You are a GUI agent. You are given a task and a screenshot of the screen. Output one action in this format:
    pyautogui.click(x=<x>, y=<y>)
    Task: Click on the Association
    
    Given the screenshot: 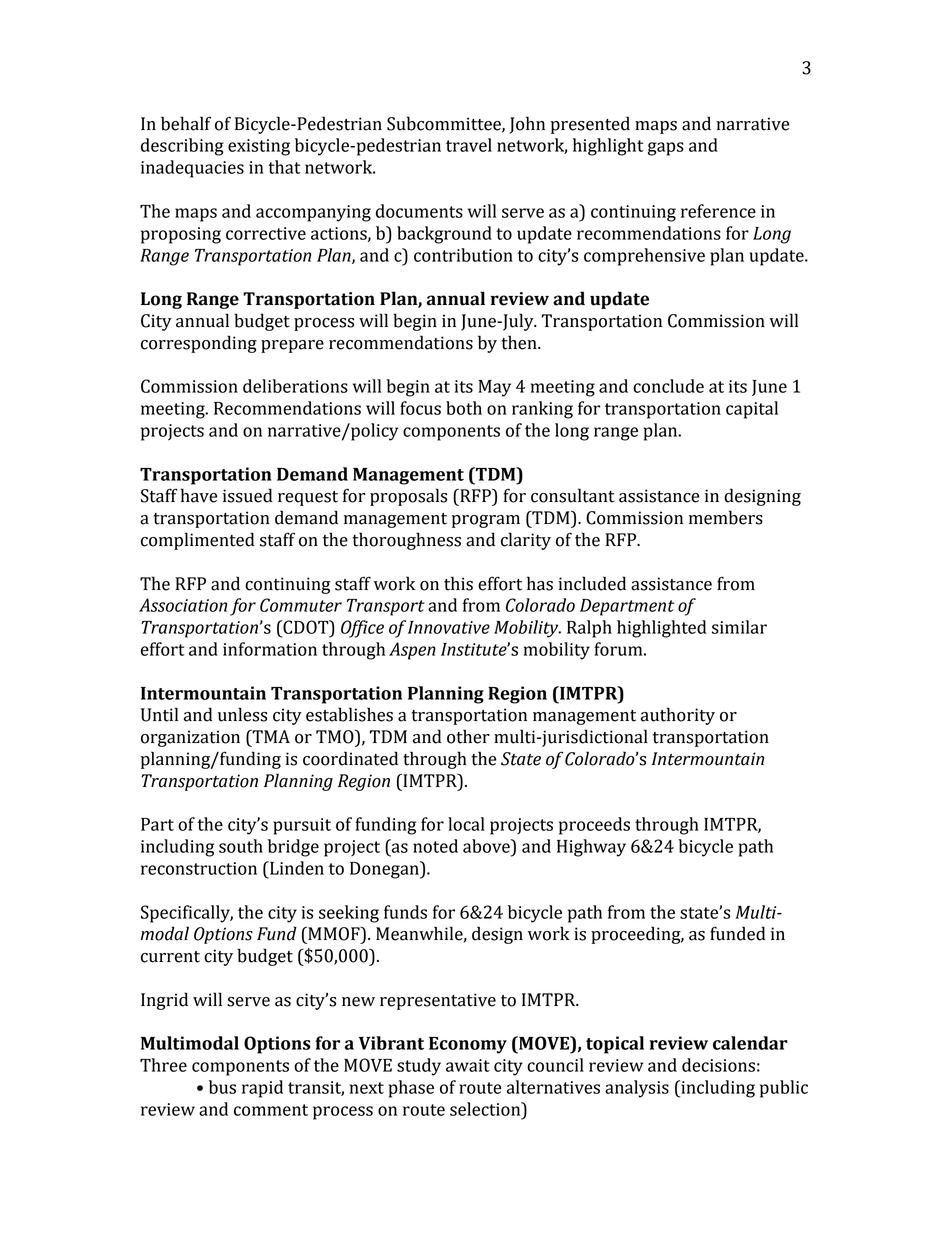 What is the action you would take?
    pyautogui.click(x=183, y=605)
